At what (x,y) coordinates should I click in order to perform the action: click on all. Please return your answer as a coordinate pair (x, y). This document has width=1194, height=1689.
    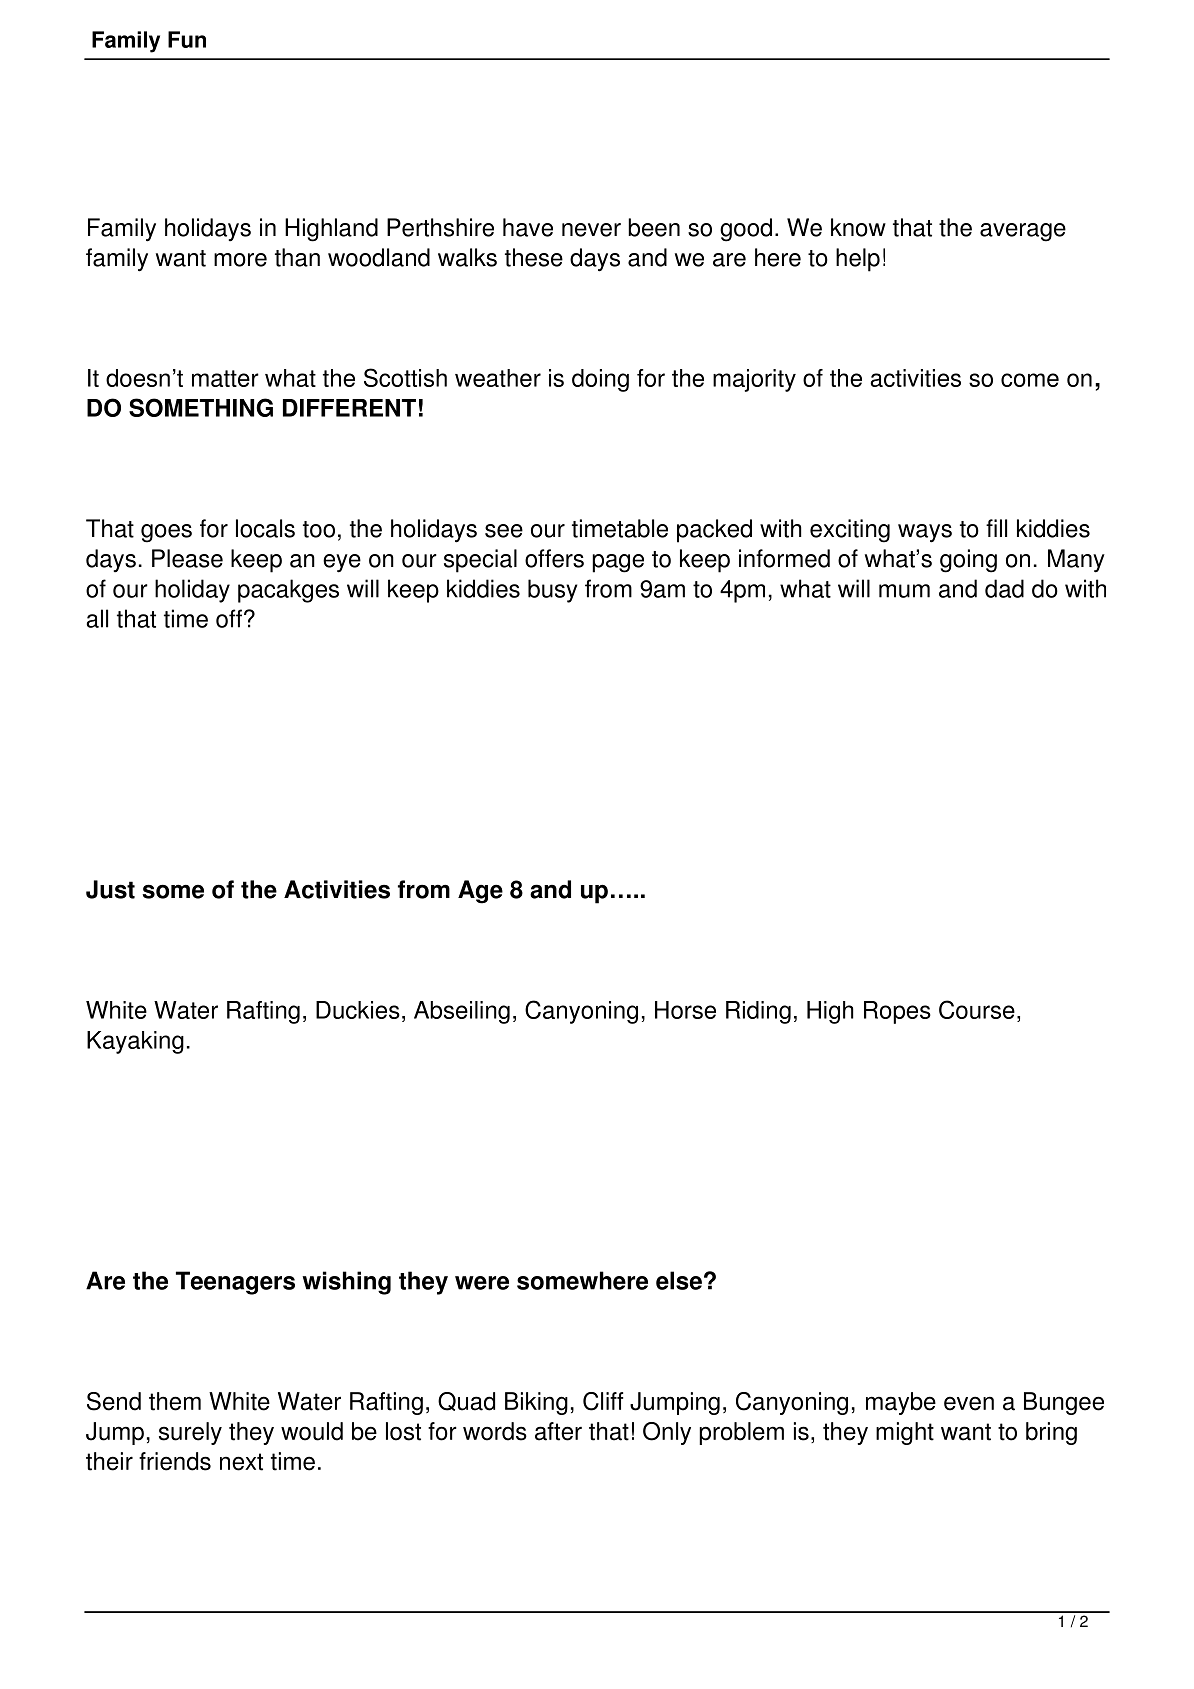
    Looking at the image, I should click on (97, 618).
